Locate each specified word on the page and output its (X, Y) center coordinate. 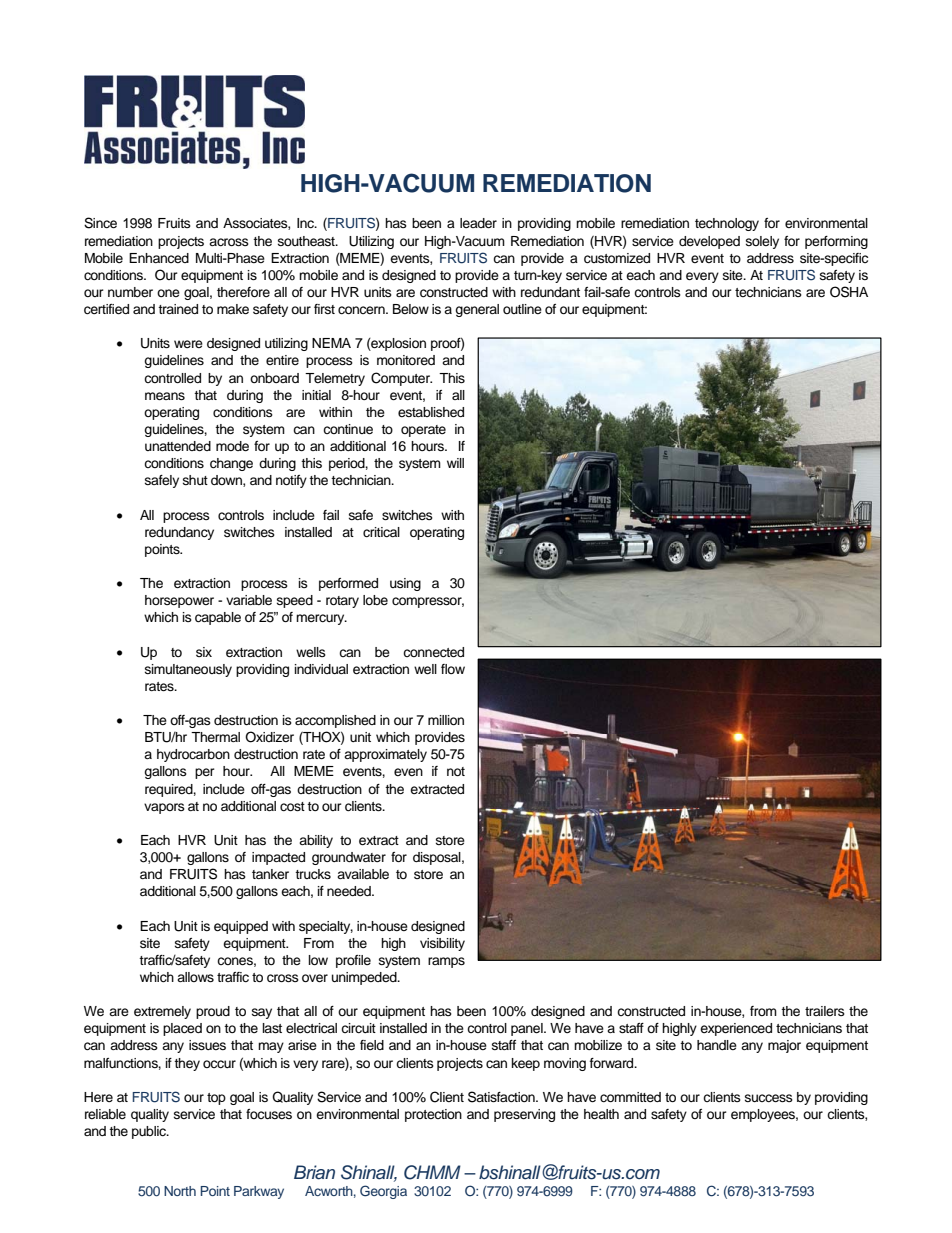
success (769, 1098)
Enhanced (159, 258)
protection (433, 1115)
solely (762, 242)
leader (478, 223)
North (180, 1191)
